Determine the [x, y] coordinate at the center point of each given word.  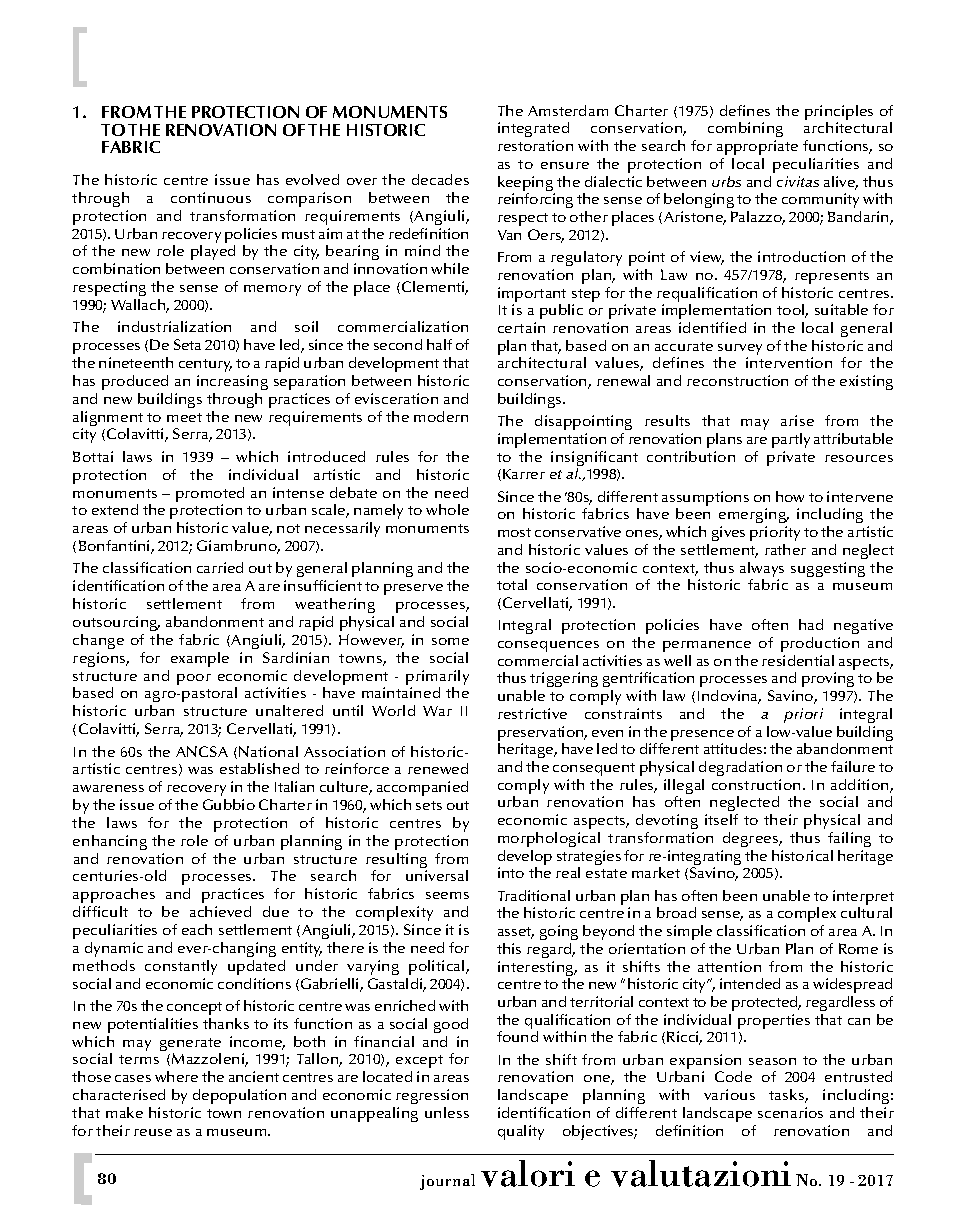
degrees [752, 839]
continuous [211, 197]
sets [429, 805]
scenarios [790, 1112]
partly [791, 440]
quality [521, 1132]
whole [447, 509]
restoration [535, 145]
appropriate [757, 147]
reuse [153, 1132]
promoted [210, 496]
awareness [108, 788]
